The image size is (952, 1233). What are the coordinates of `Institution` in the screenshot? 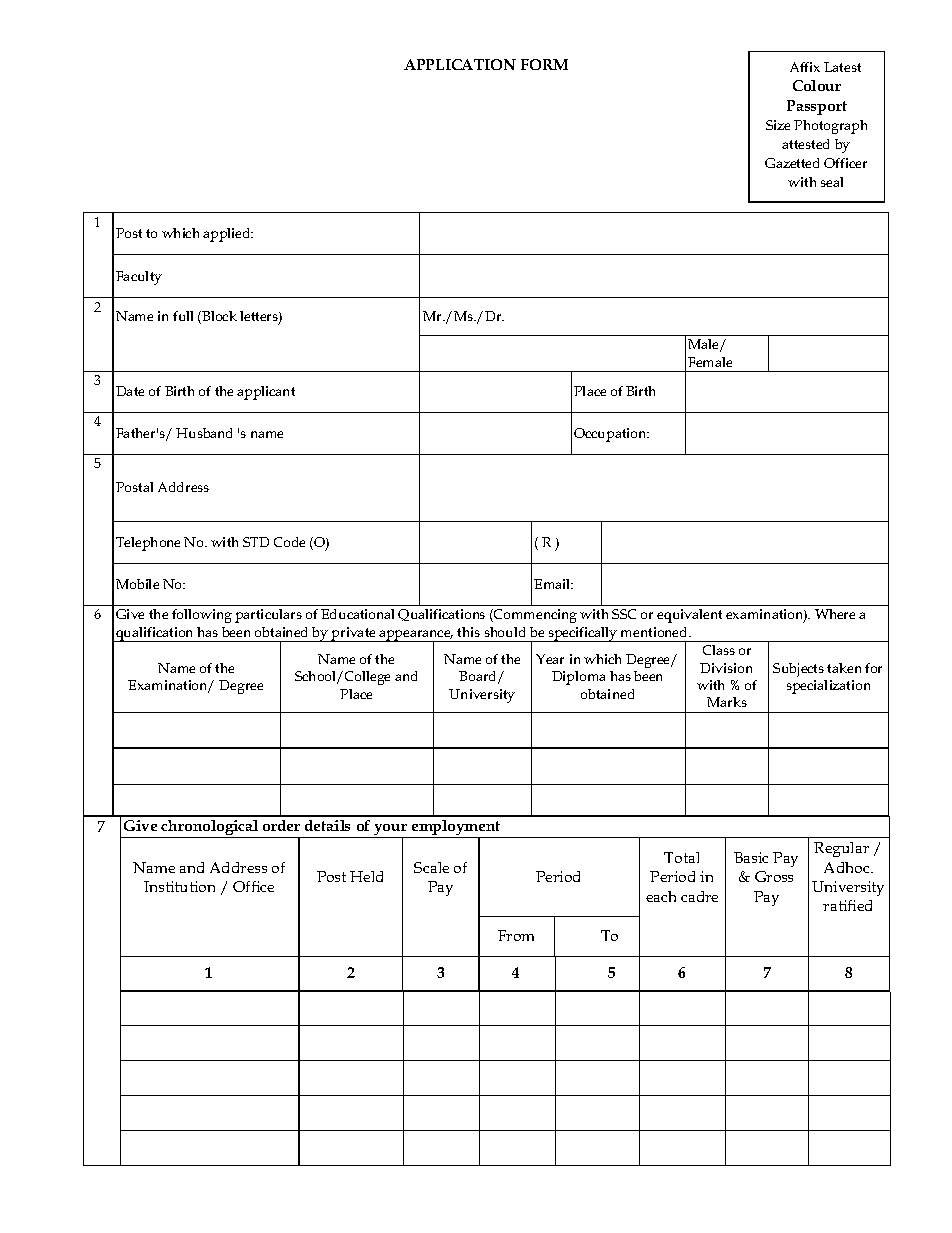 It's located at (179, 886).
